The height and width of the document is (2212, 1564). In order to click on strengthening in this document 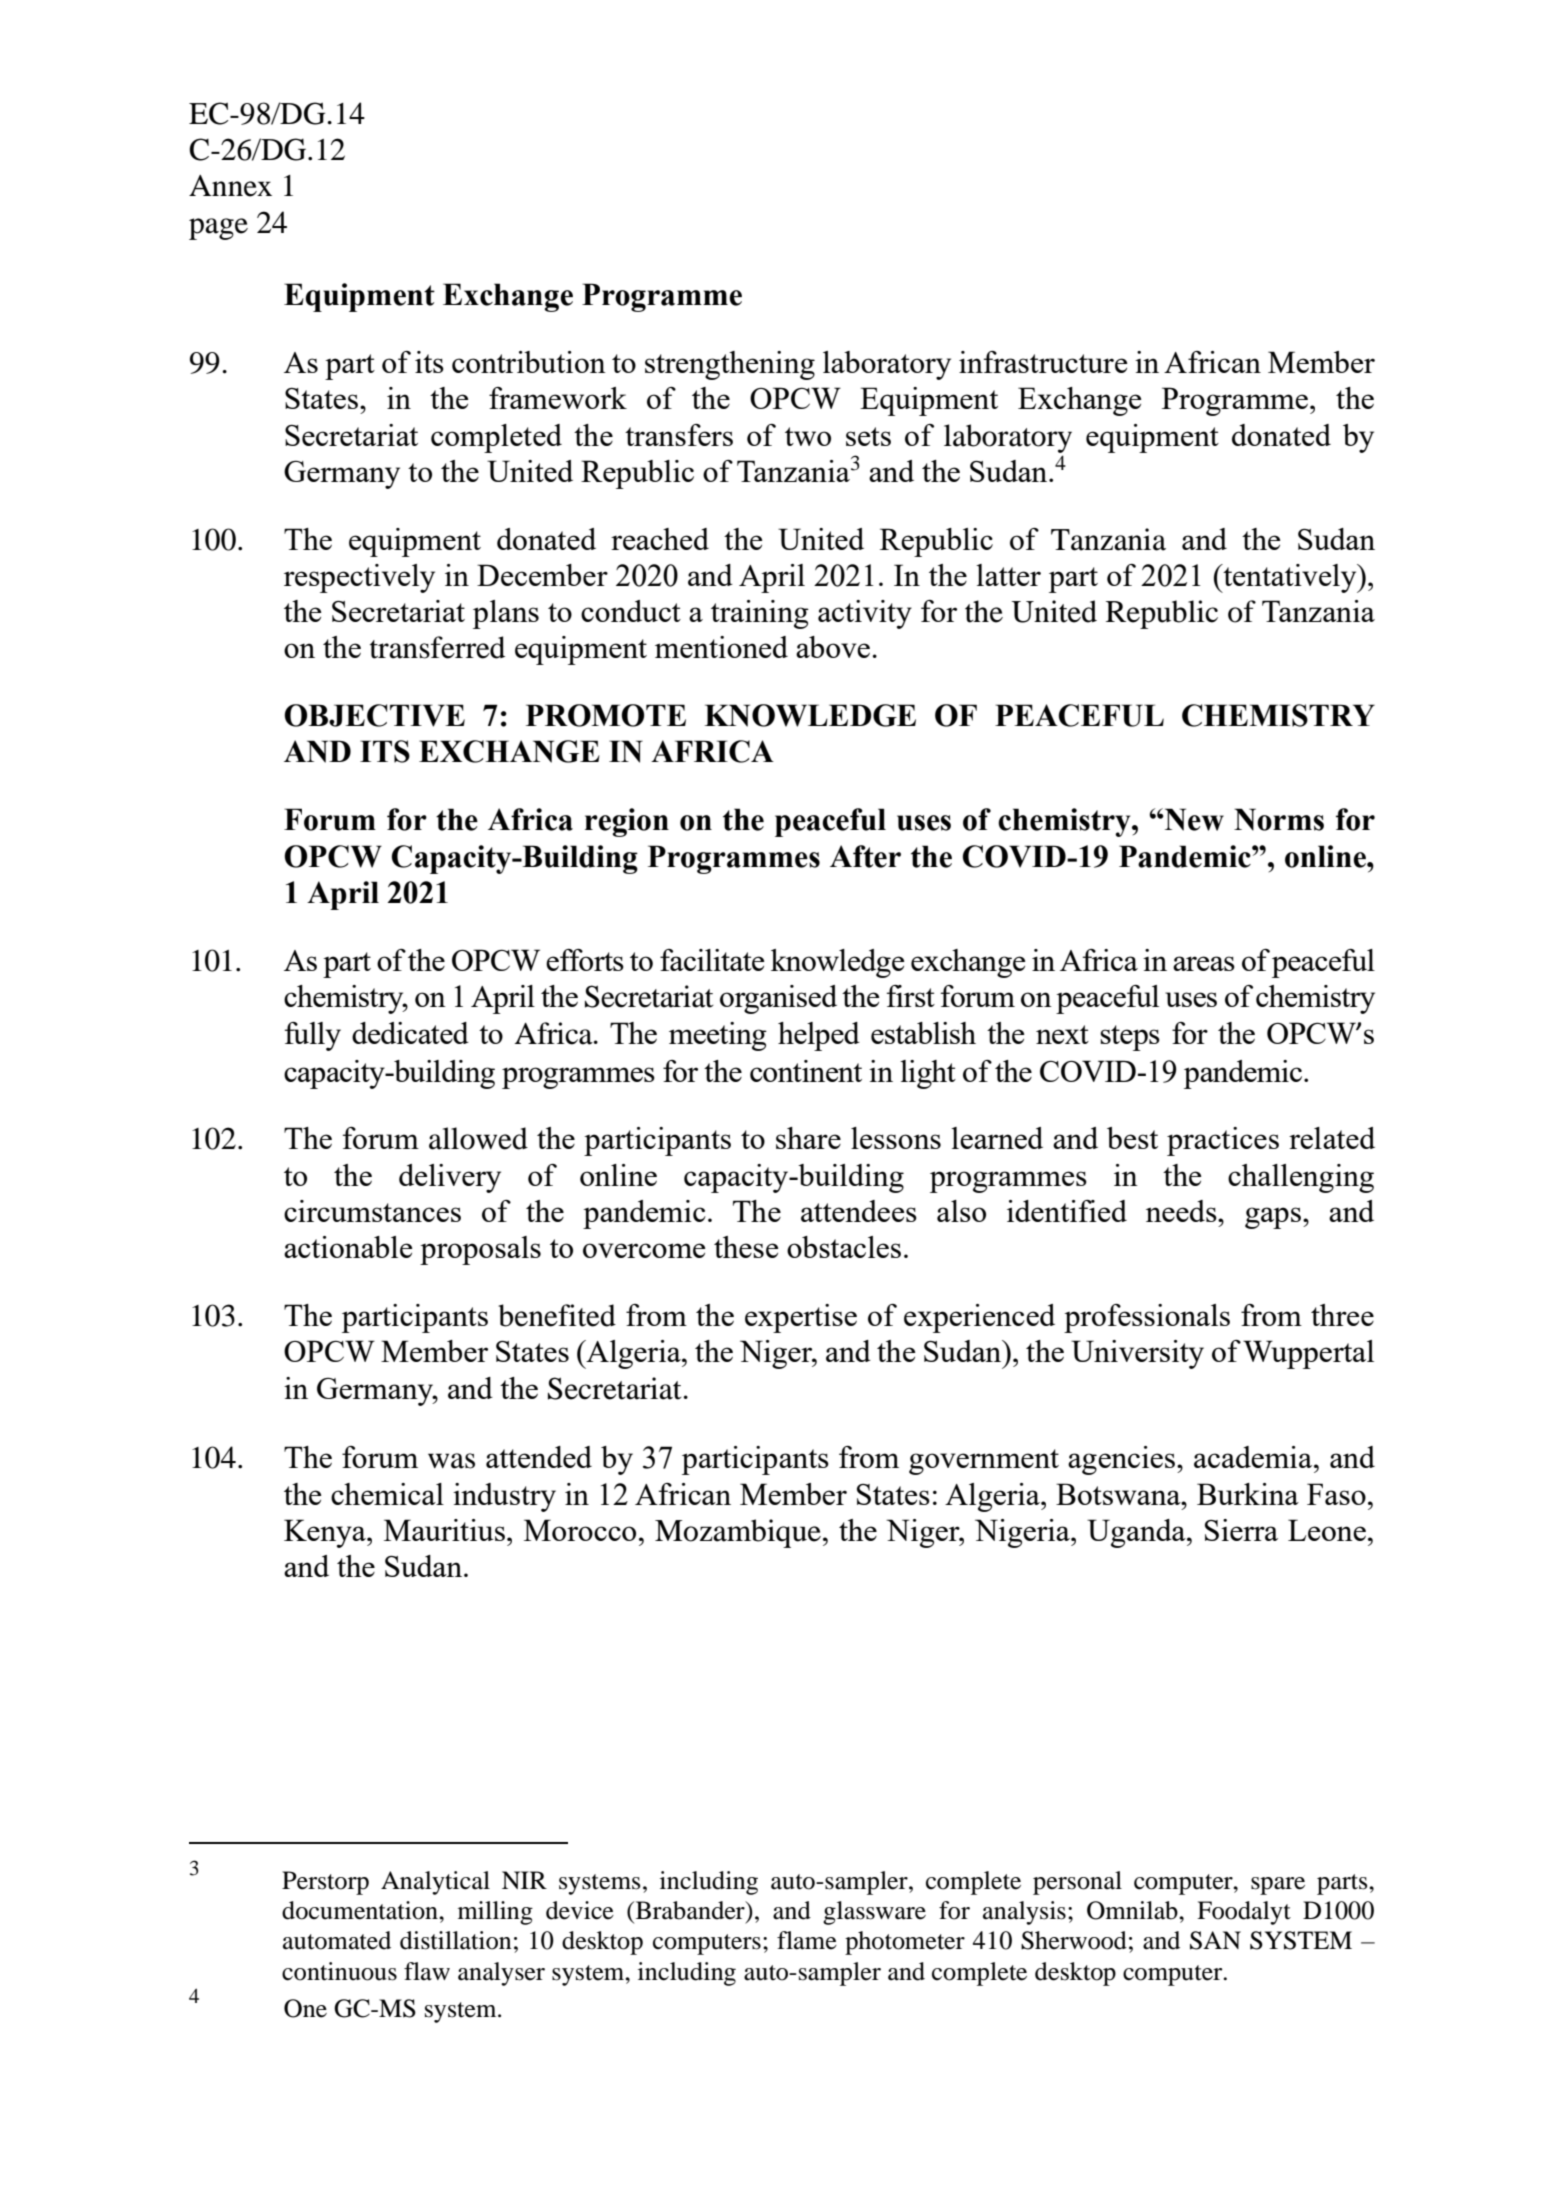, I will do `click(730, 365)`.
